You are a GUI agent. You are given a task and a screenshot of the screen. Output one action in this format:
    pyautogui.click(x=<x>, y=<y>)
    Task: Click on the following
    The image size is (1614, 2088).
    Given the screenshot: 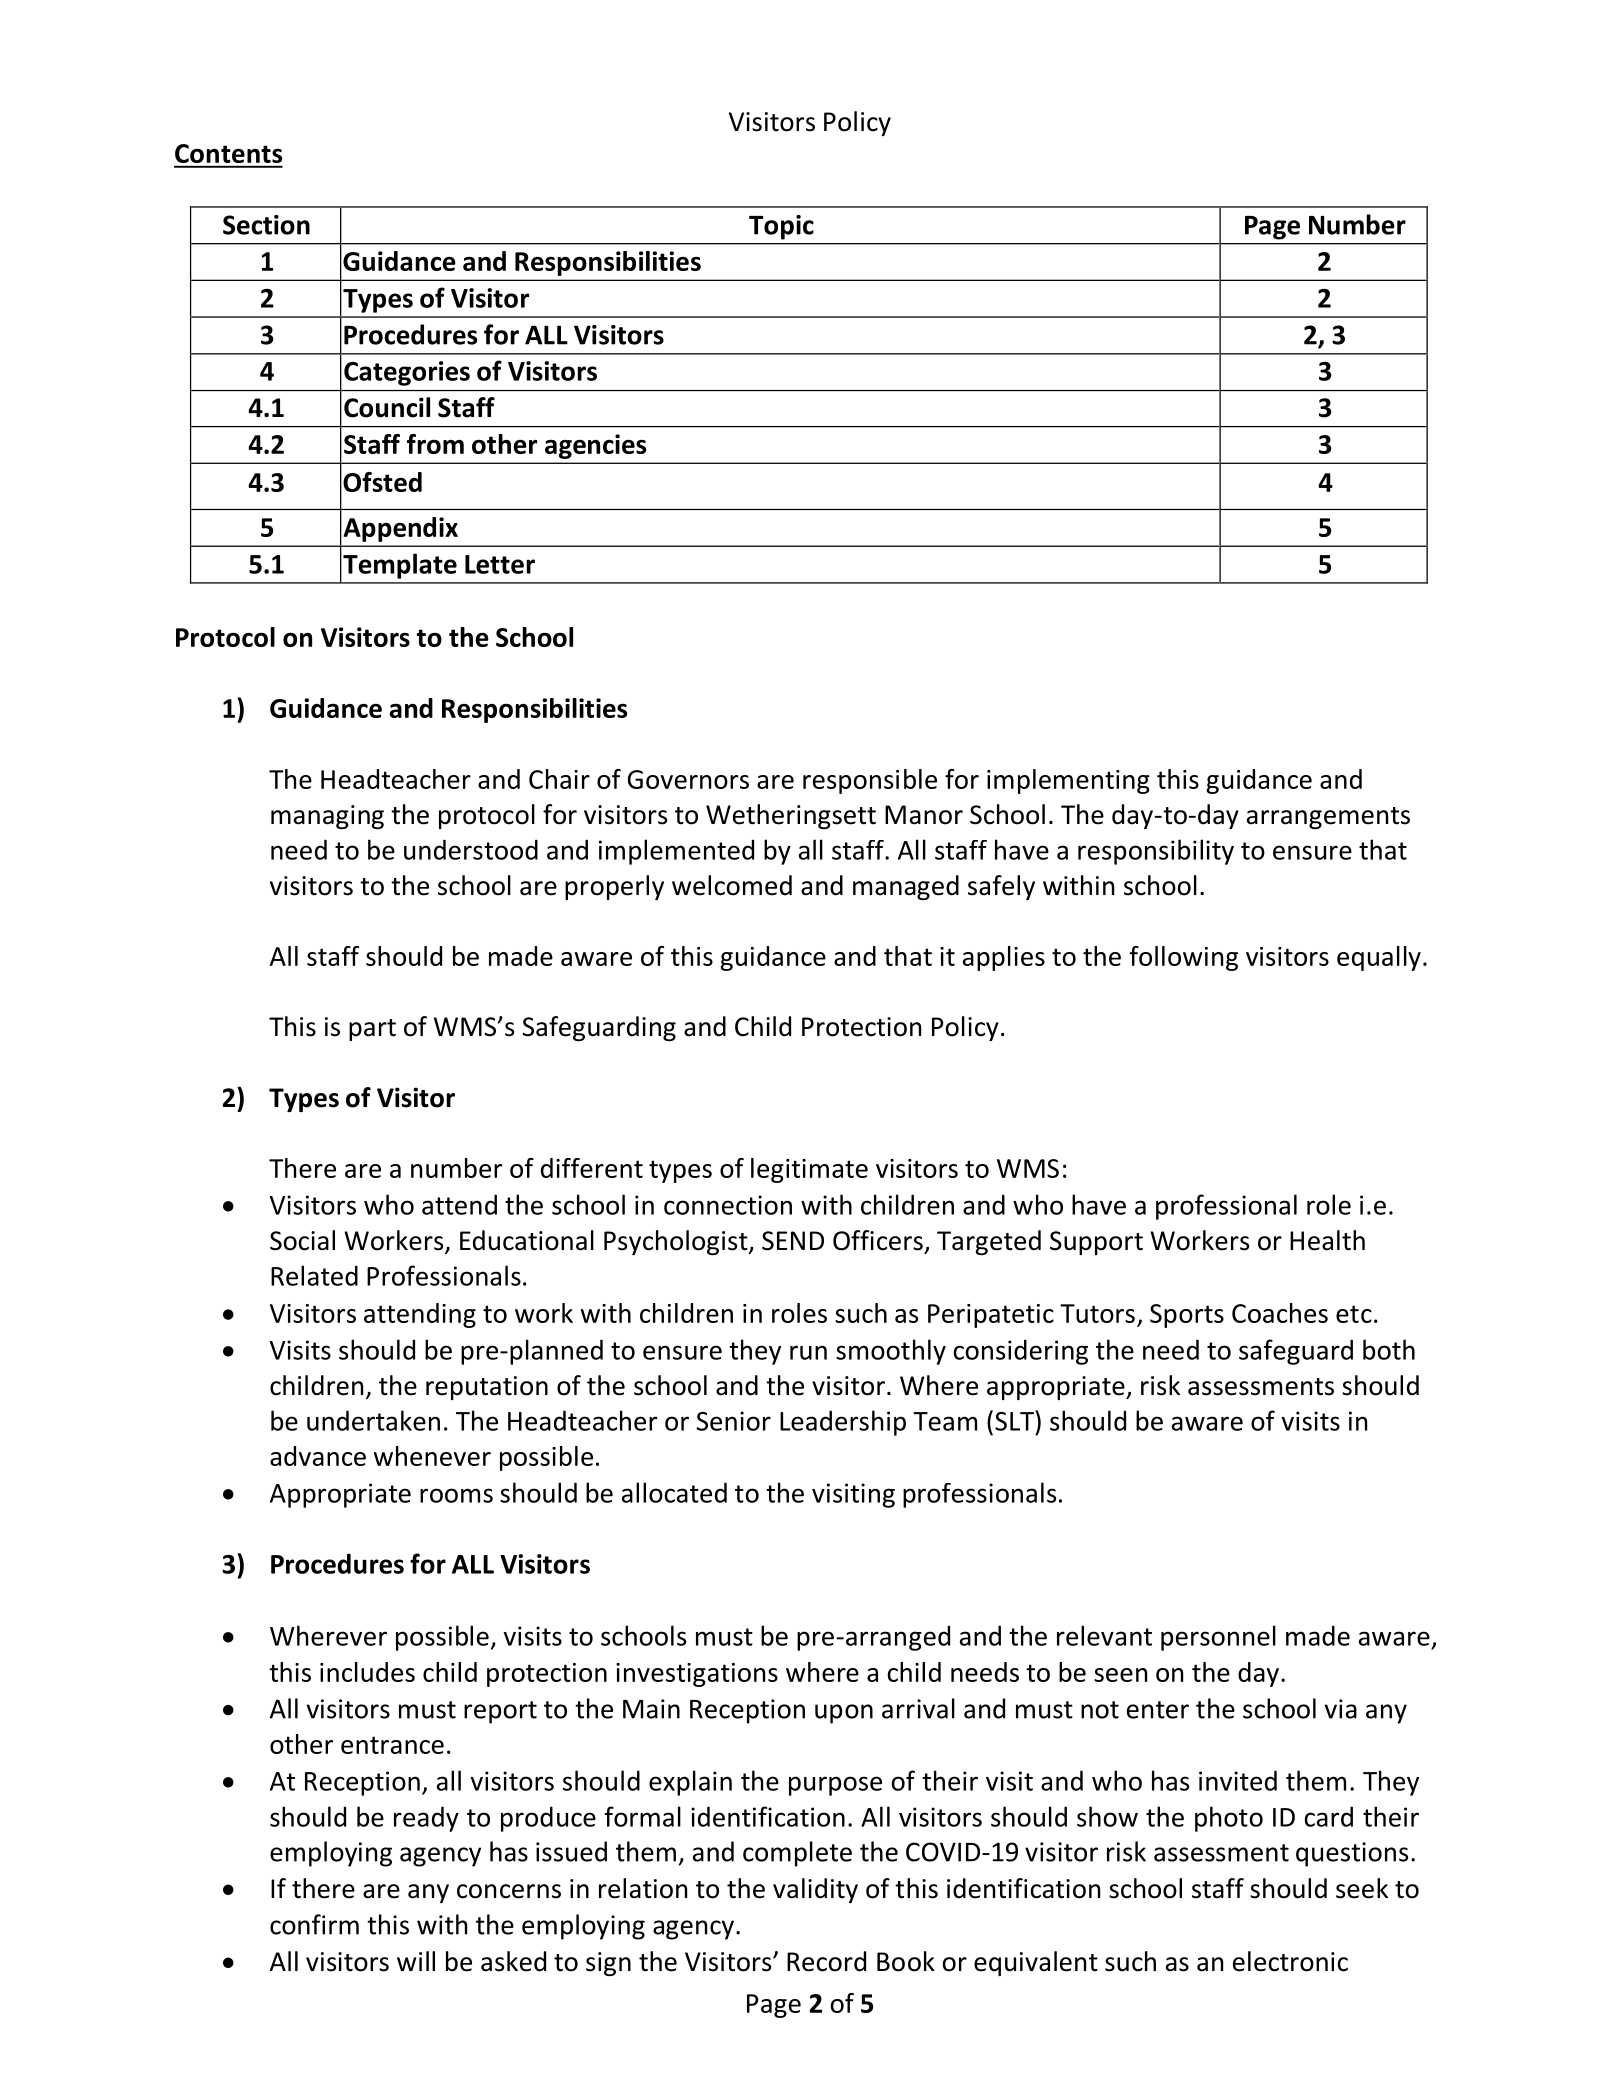 What is the action you would take?
    pyautogui.click(x=1184, y=958)
